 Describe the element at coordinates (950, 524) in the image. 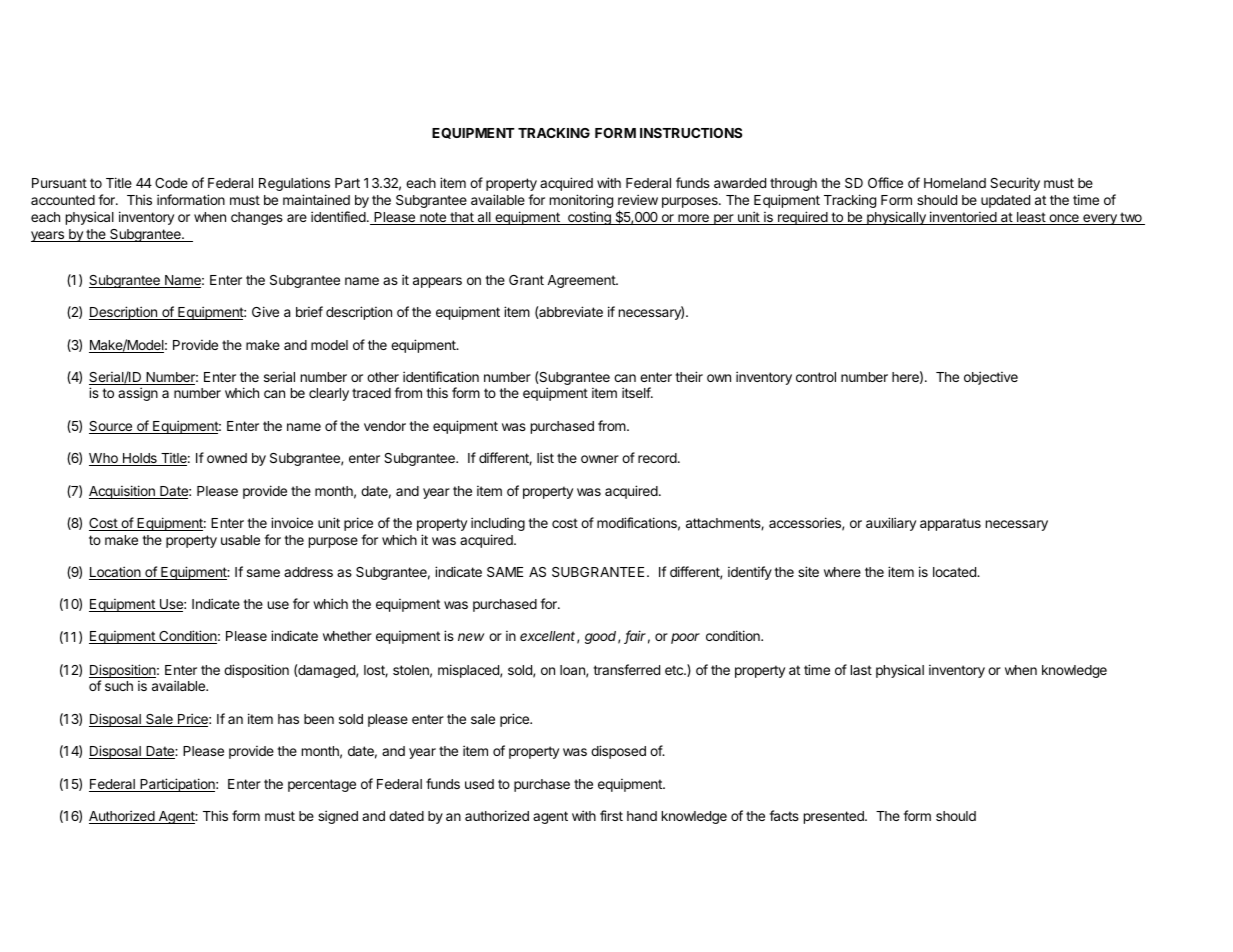

I see `apparatus` at that location.
